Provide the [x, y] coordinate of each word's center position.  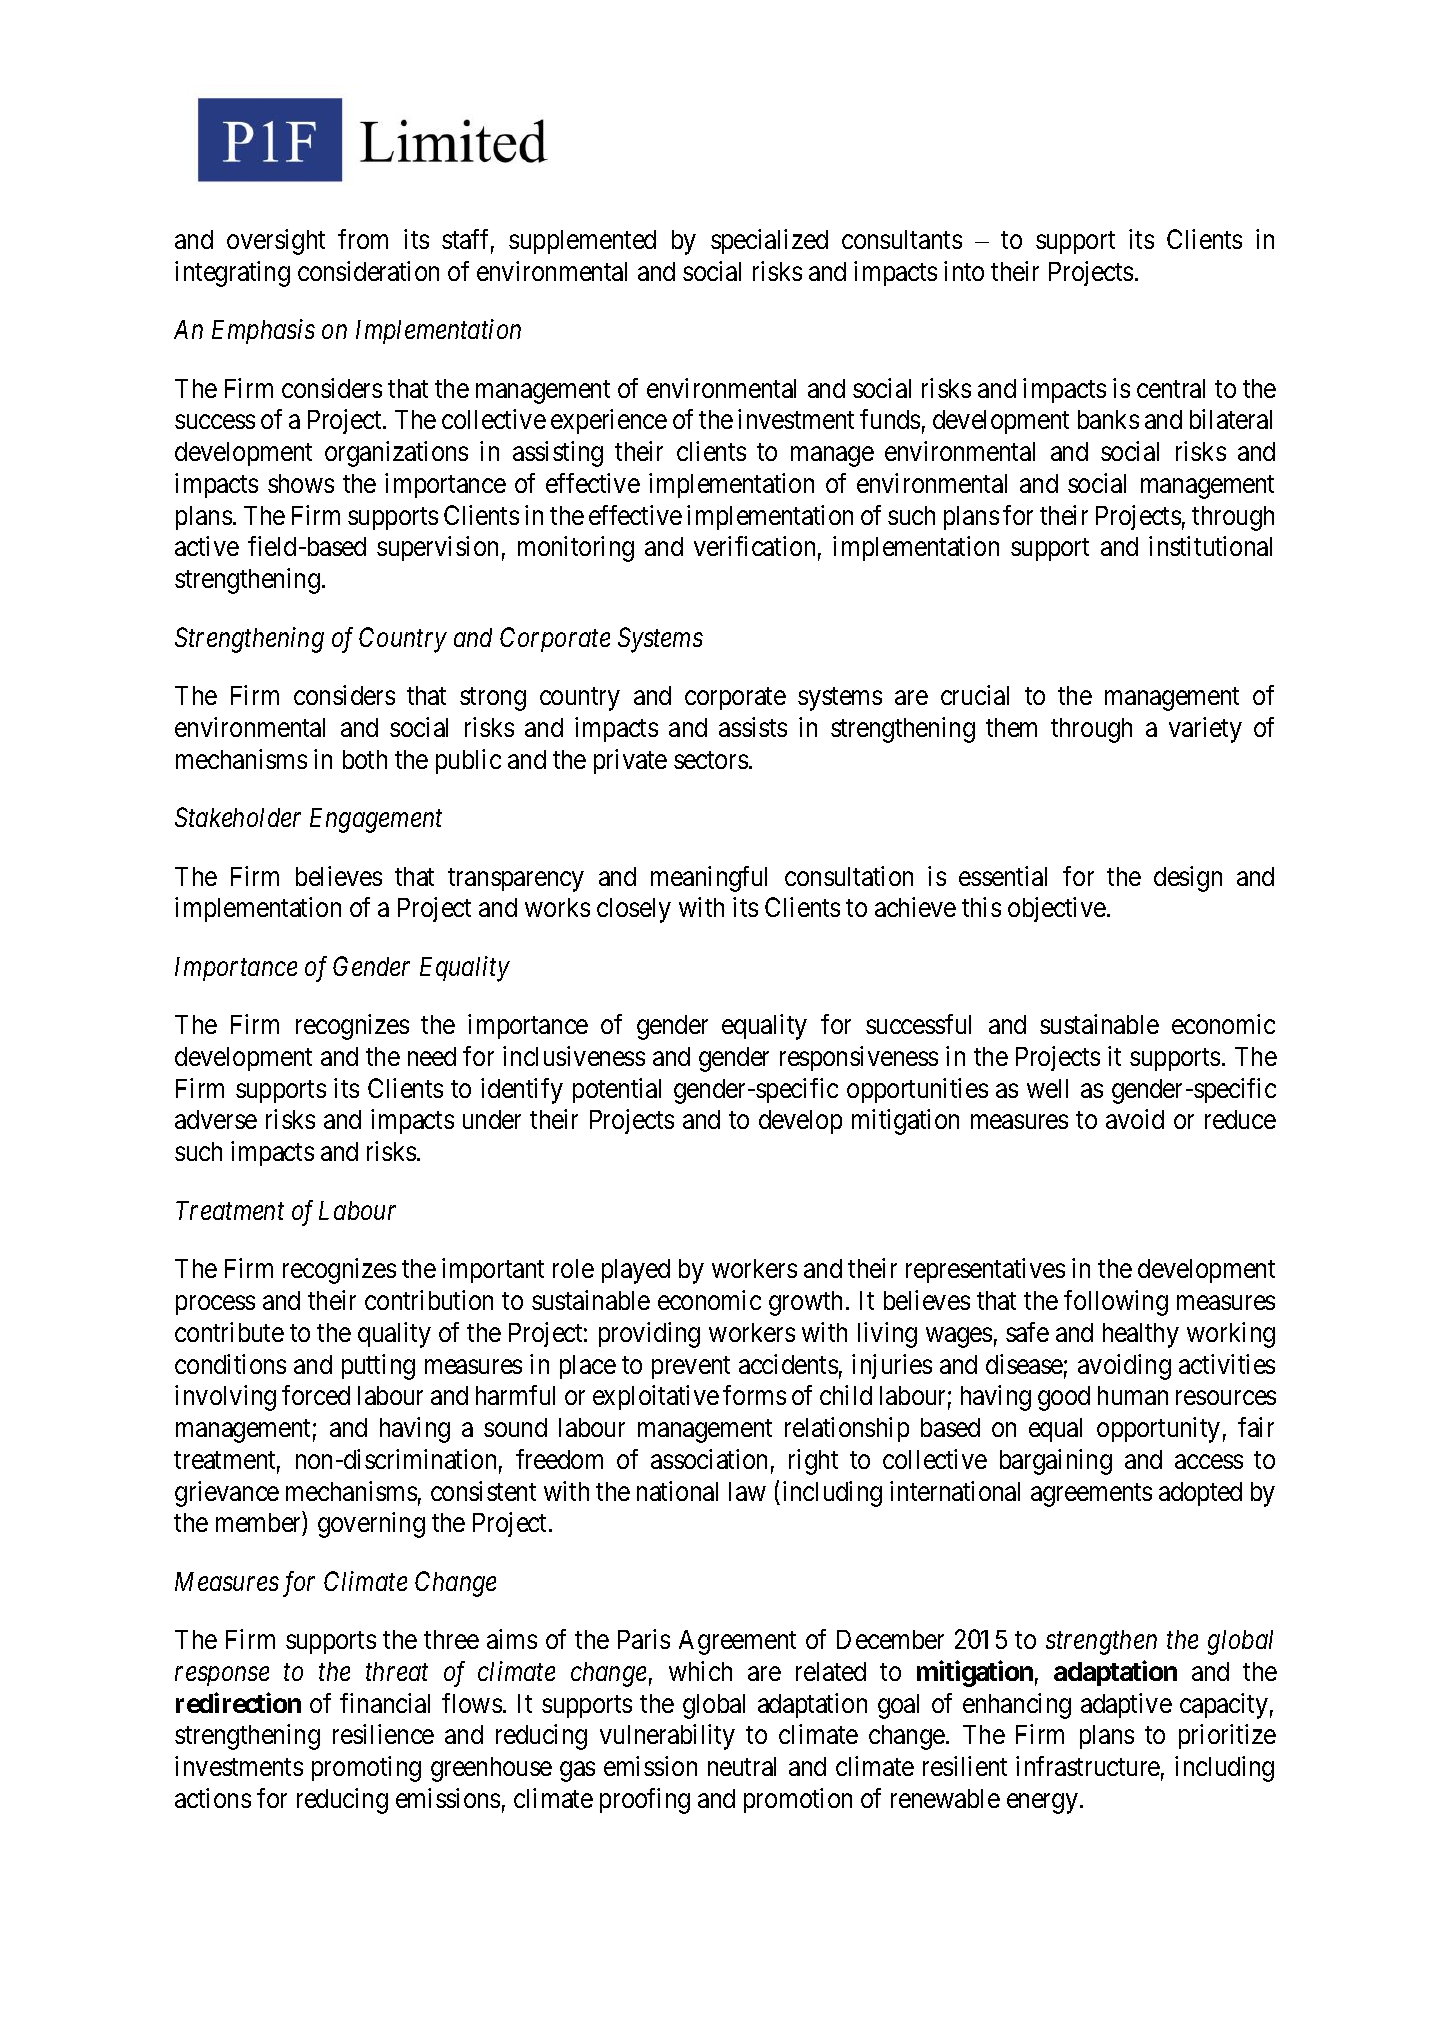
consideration [368, 271]
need [432, 1056]
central [1171, 388]
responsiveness [859, 1058]
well [1047, 1088]
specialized [769, 241]
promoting [366, 1769]
